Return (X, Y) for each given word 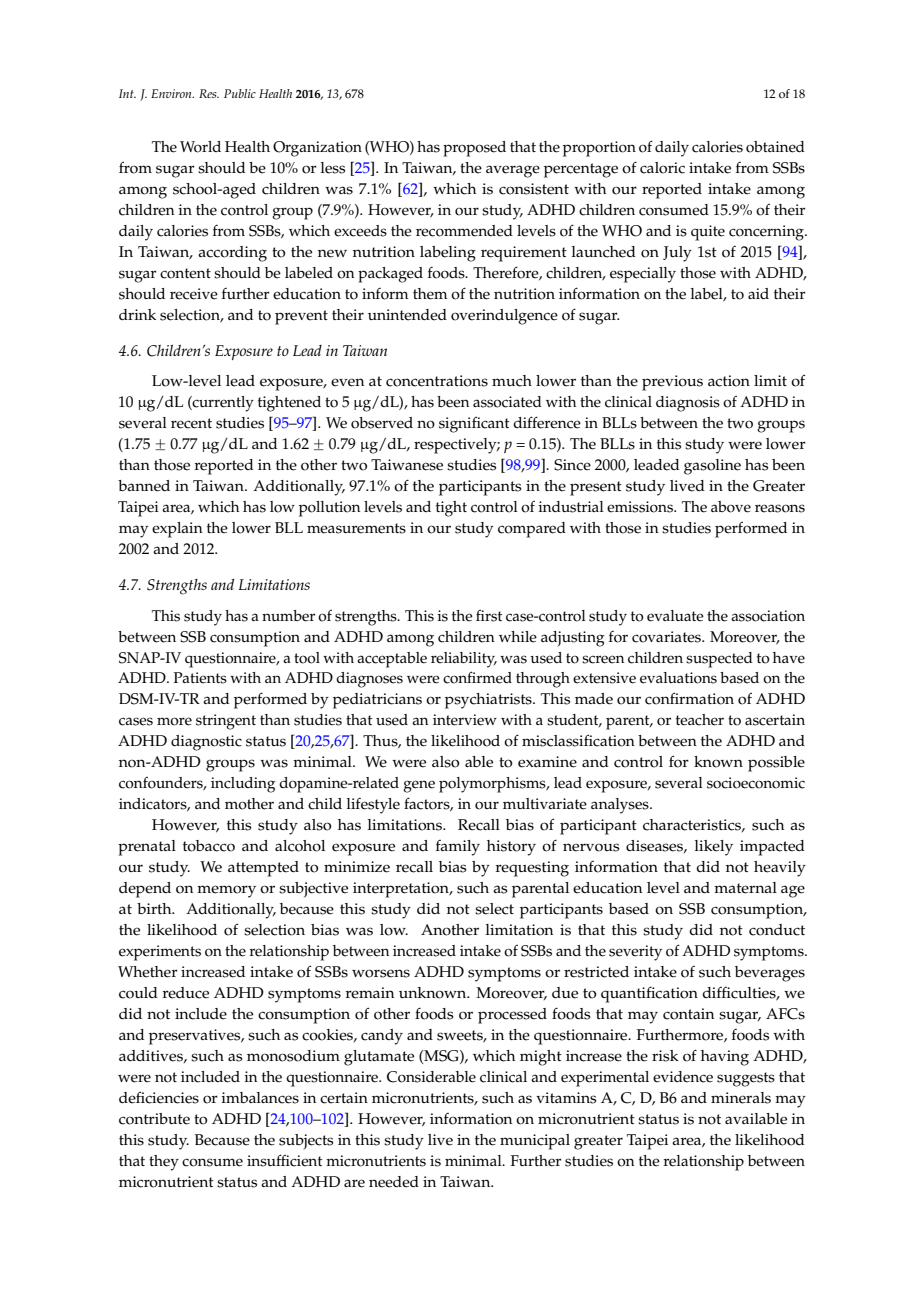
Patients (200, 678)
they (164, 1163)
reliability (464, 660)
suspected (719, 660)
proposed (474, 149)
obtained (775, 147)
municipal (535, 1142)
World (200, 147)
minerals (741, 1098)
